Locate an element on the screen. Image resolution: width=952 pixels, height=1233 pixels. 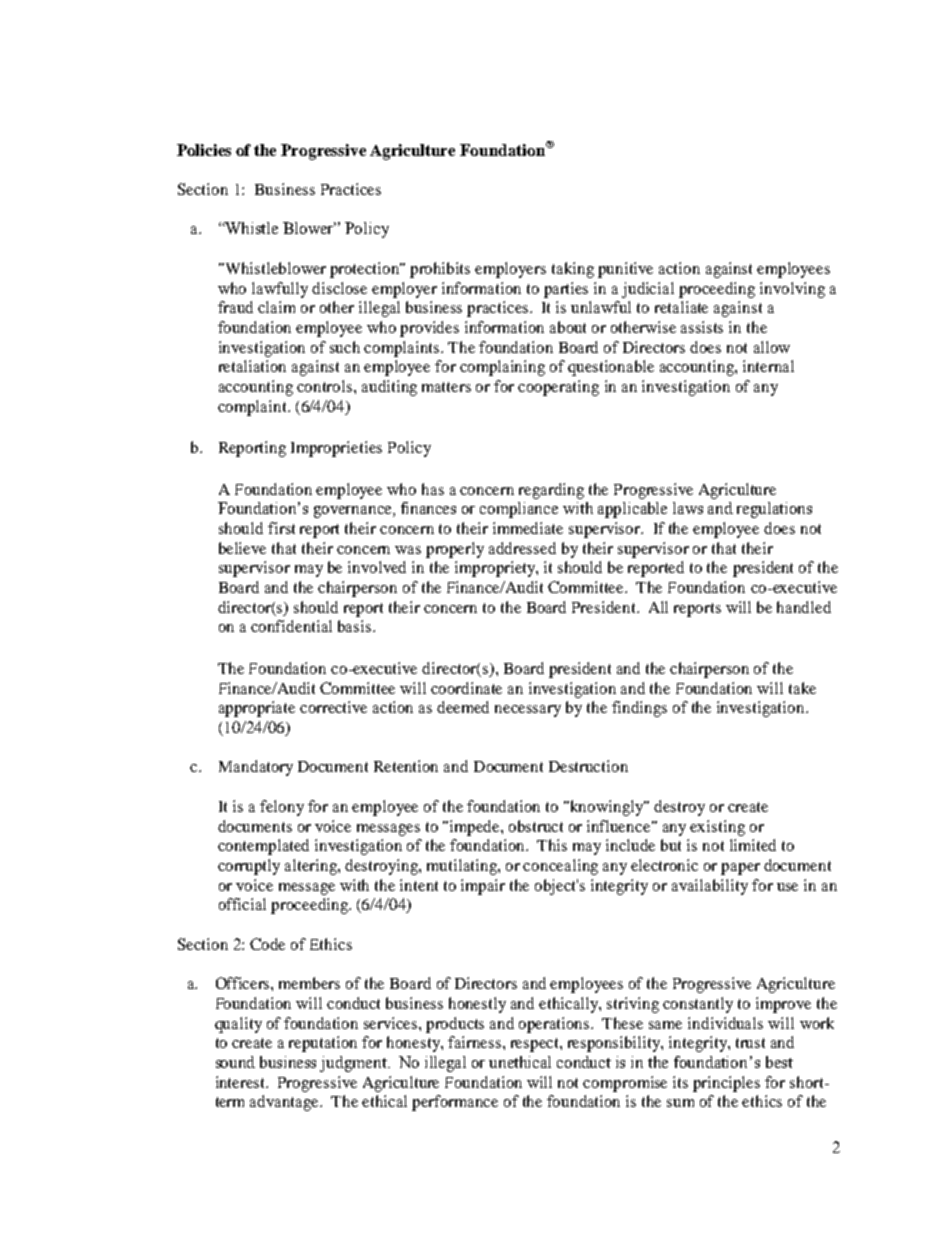
taking is located at coordinates (573, 270).
